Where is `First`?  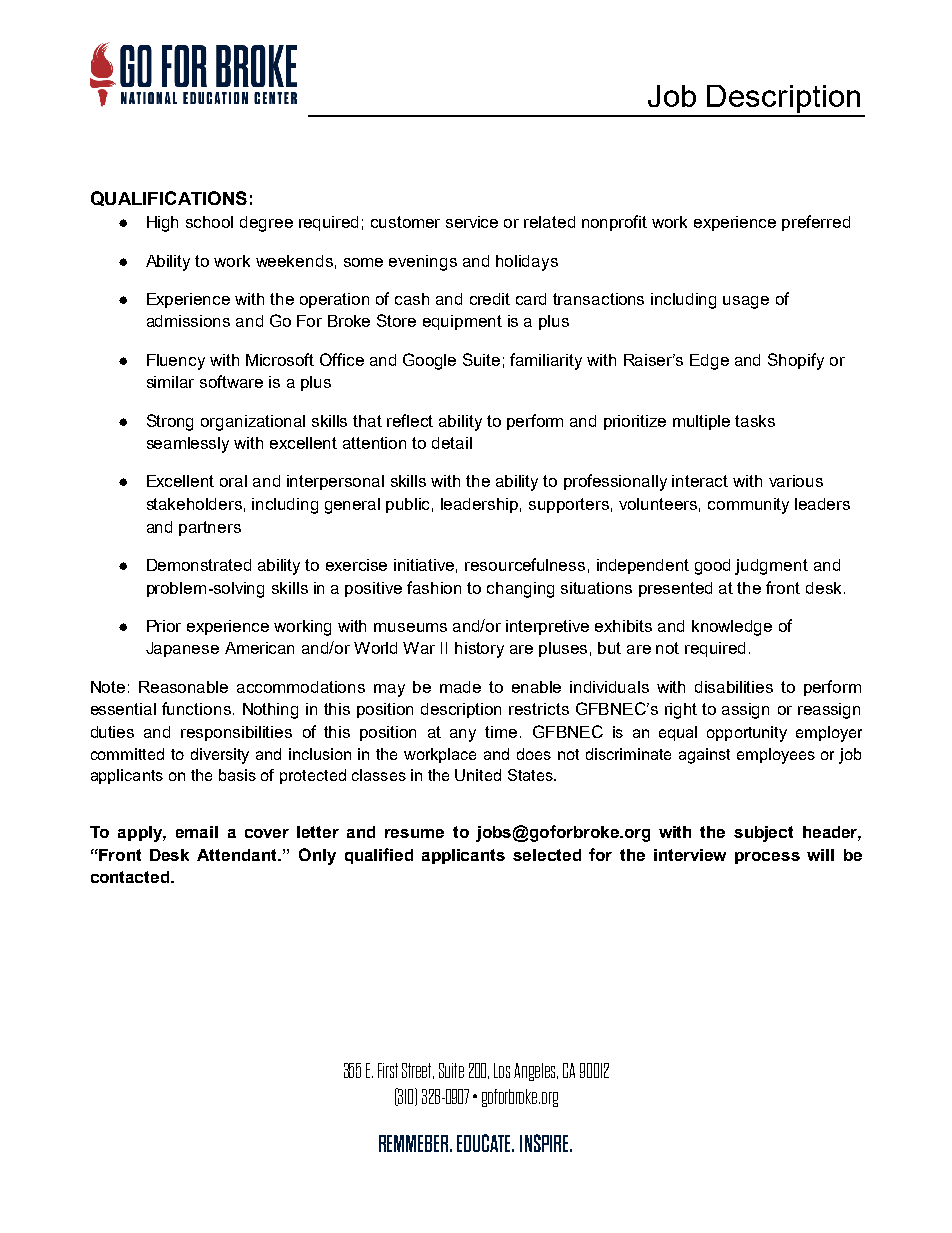 First is located at coordinates (388, 1070).
